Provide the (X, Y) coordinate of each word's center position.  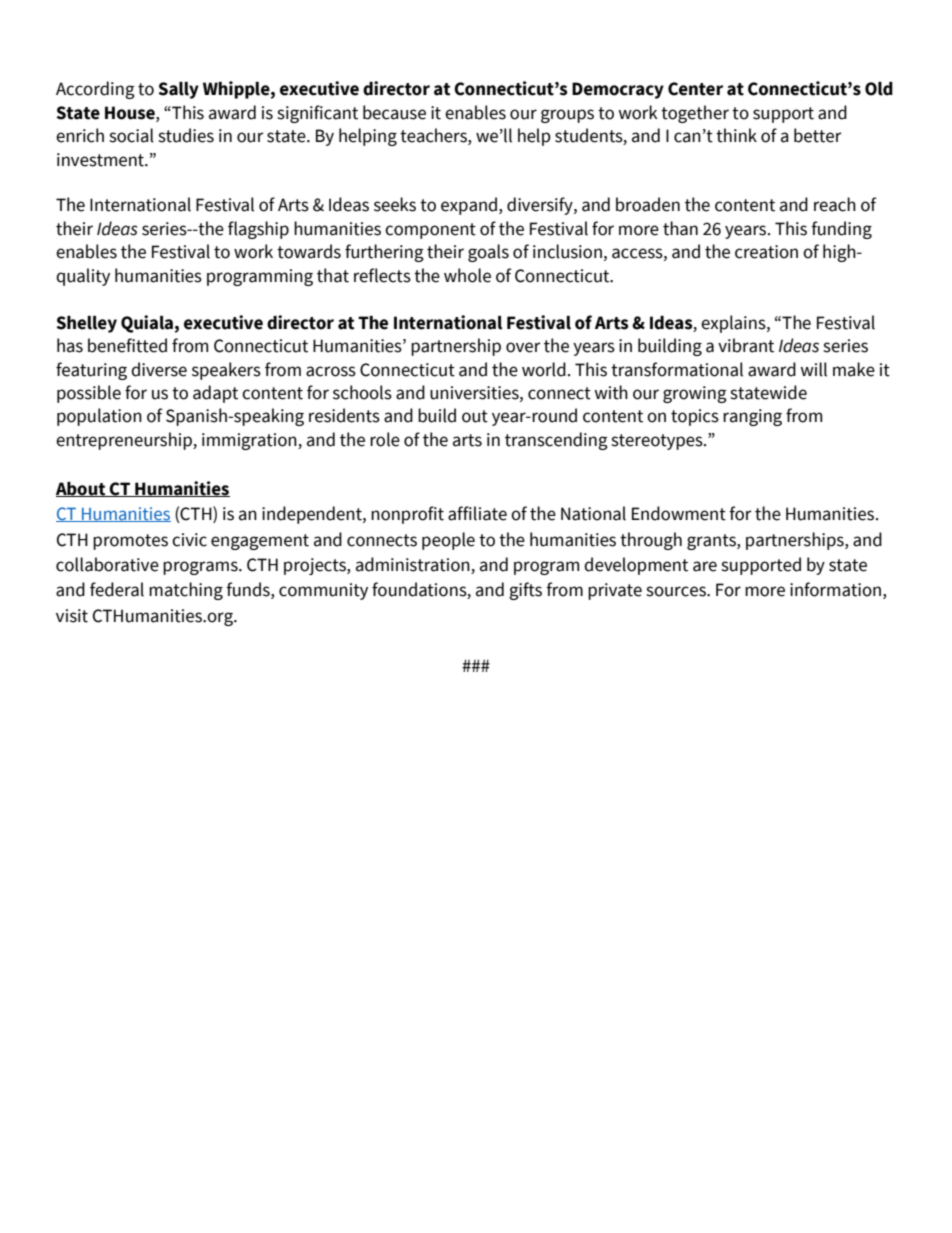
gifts (525, 591)
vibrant (746, 345)
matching (186, 591)
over (523, 347)
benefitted (127, 345)
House (131, 113)
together (695, 114)
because (394, 112)
